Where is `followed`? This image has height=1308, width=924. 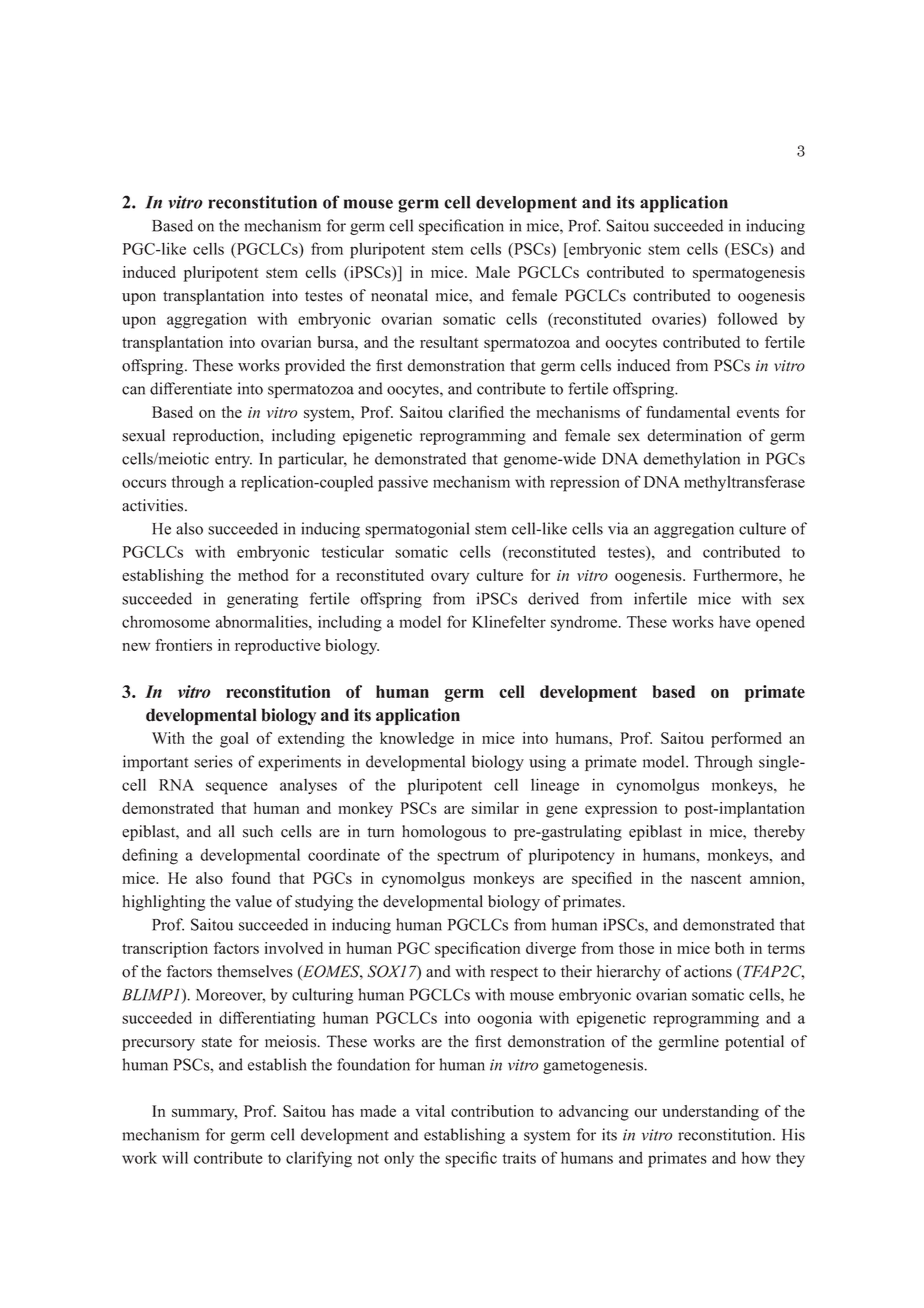 followed is located at coordinates (748, 318).
